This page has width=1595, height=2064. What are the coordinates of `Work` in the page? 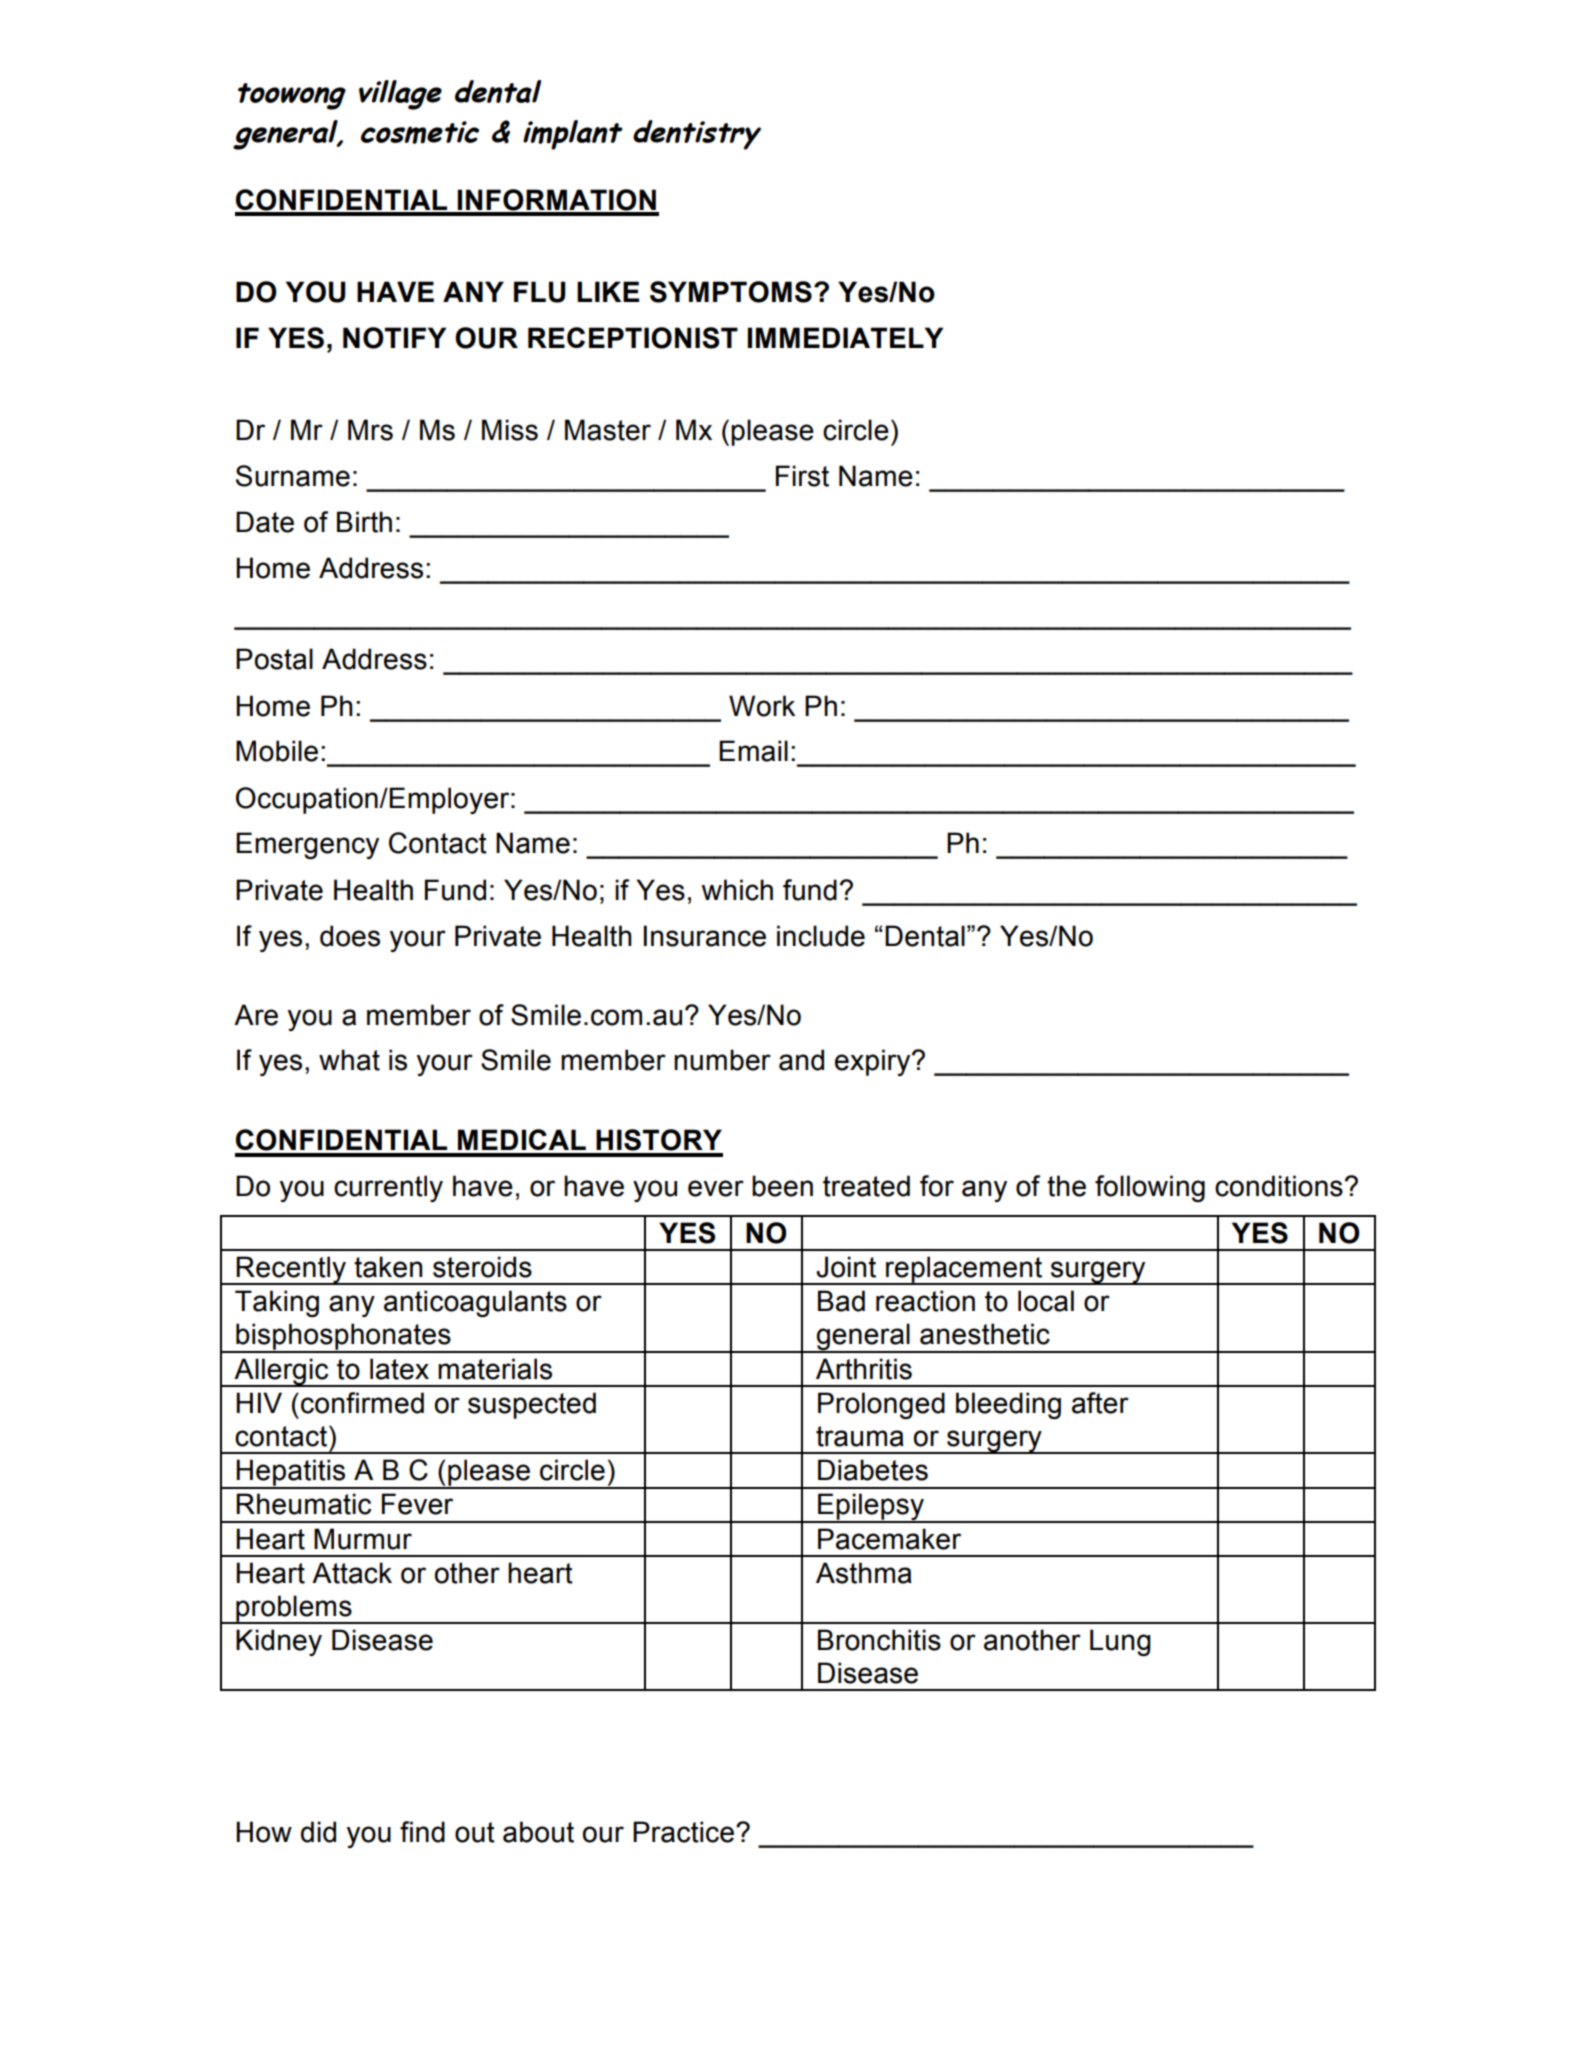 It's located at (762, 706).
